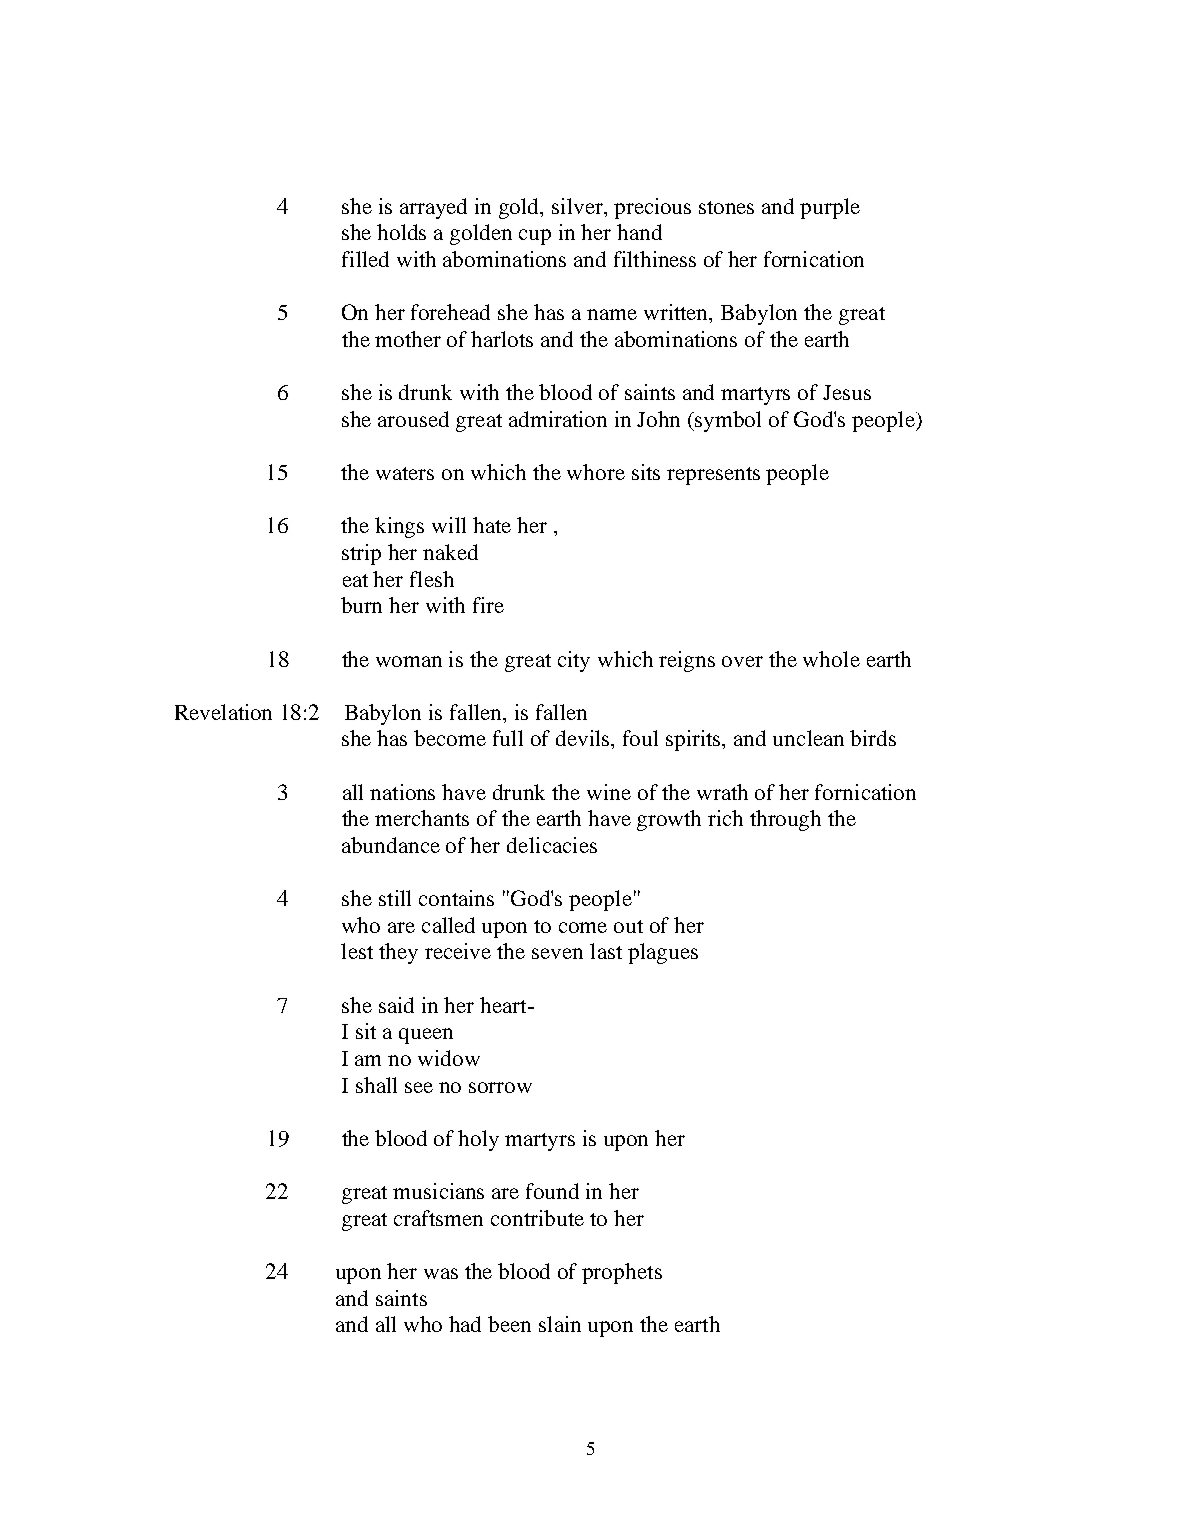 Image resolution: width=1181 pixels, height=1529 pixels. I want to click on plagues, so click(663, 953).
